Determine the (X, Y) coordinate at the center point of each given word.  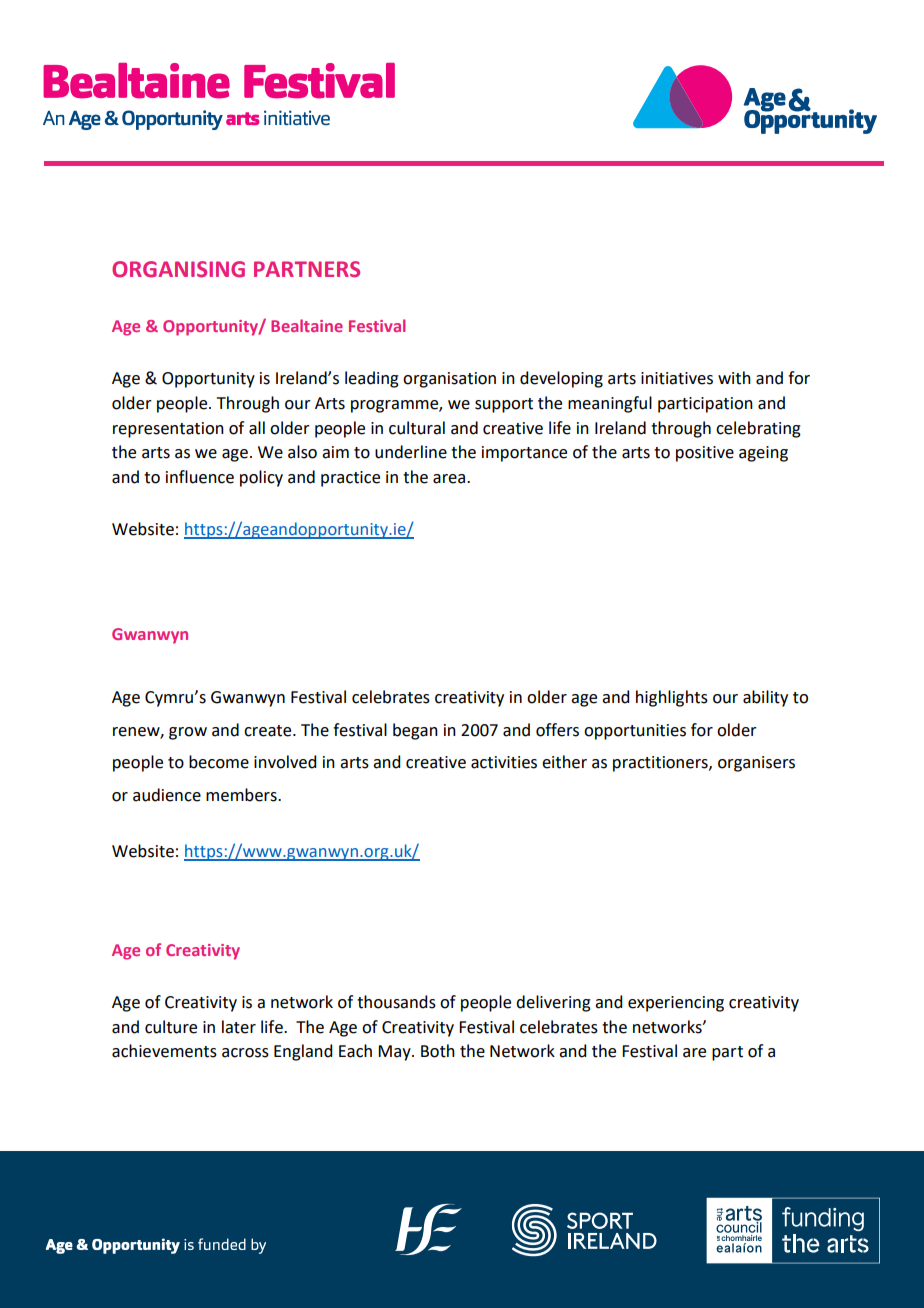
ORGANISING (178, 269)
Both (438, 1051)
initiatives (677, 378)
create (269, 731)
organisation (449, 380)
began (415, 731)
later (239, 1027)
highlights (672, 698)
